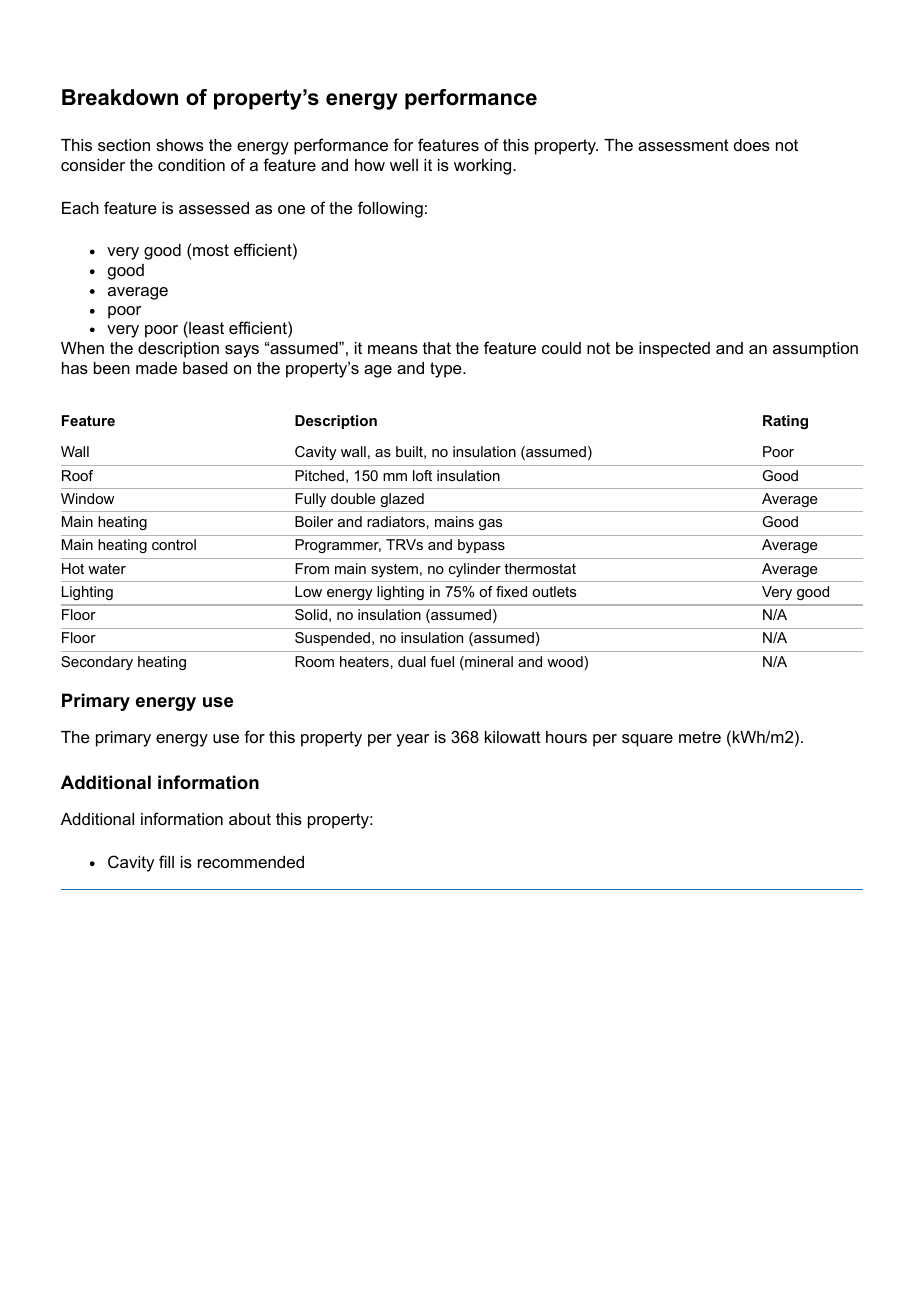 This page has height=1304, width=924. I want to click on year, so click(412, 740).
